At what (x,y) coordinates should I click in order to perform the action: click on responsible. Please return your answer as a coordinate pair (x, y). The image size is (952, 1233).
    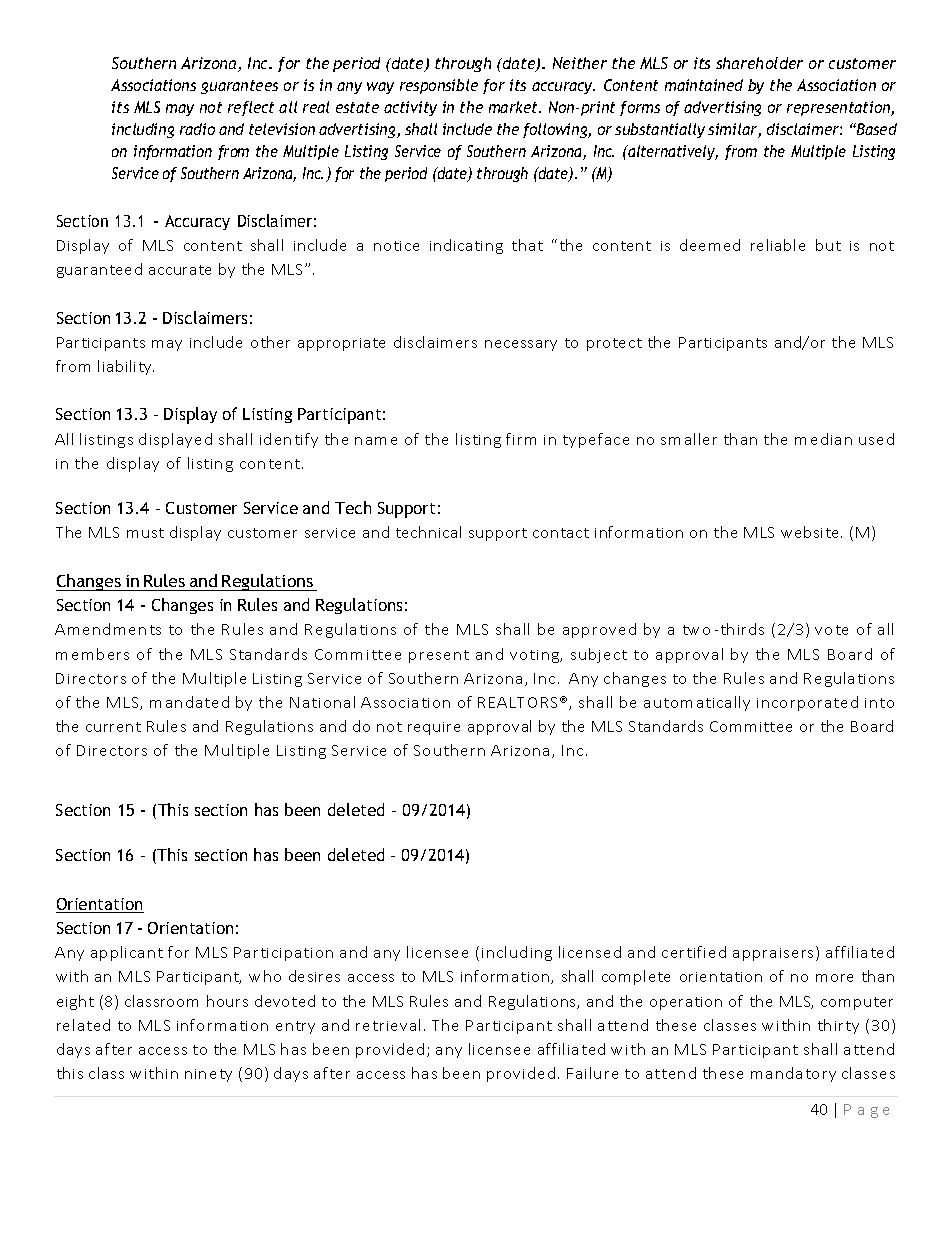
    Looking at the image, I should click on (439, 86).
